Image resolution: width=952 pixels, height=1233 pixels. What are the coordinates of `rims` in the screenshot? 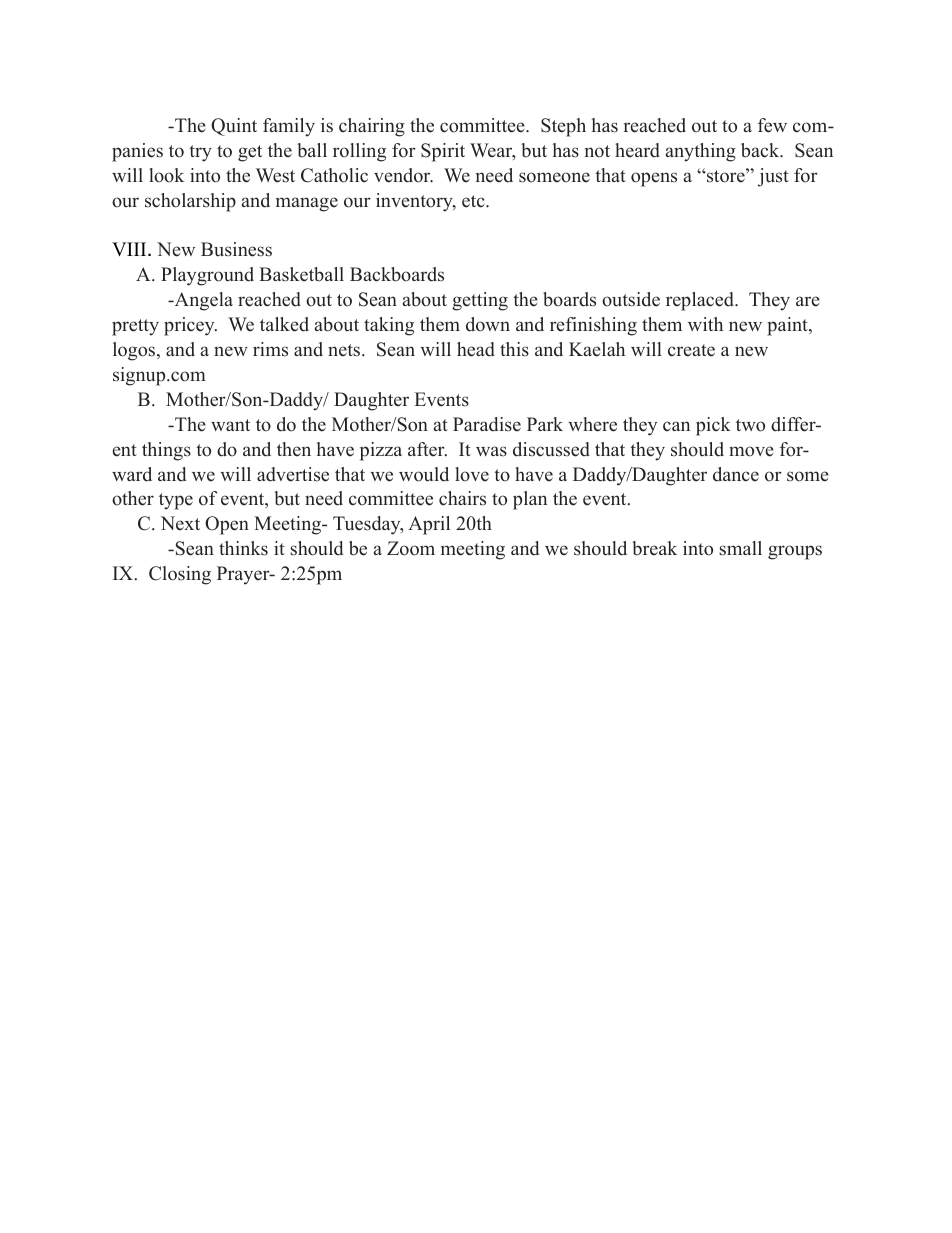 It's located at (270, 349).
